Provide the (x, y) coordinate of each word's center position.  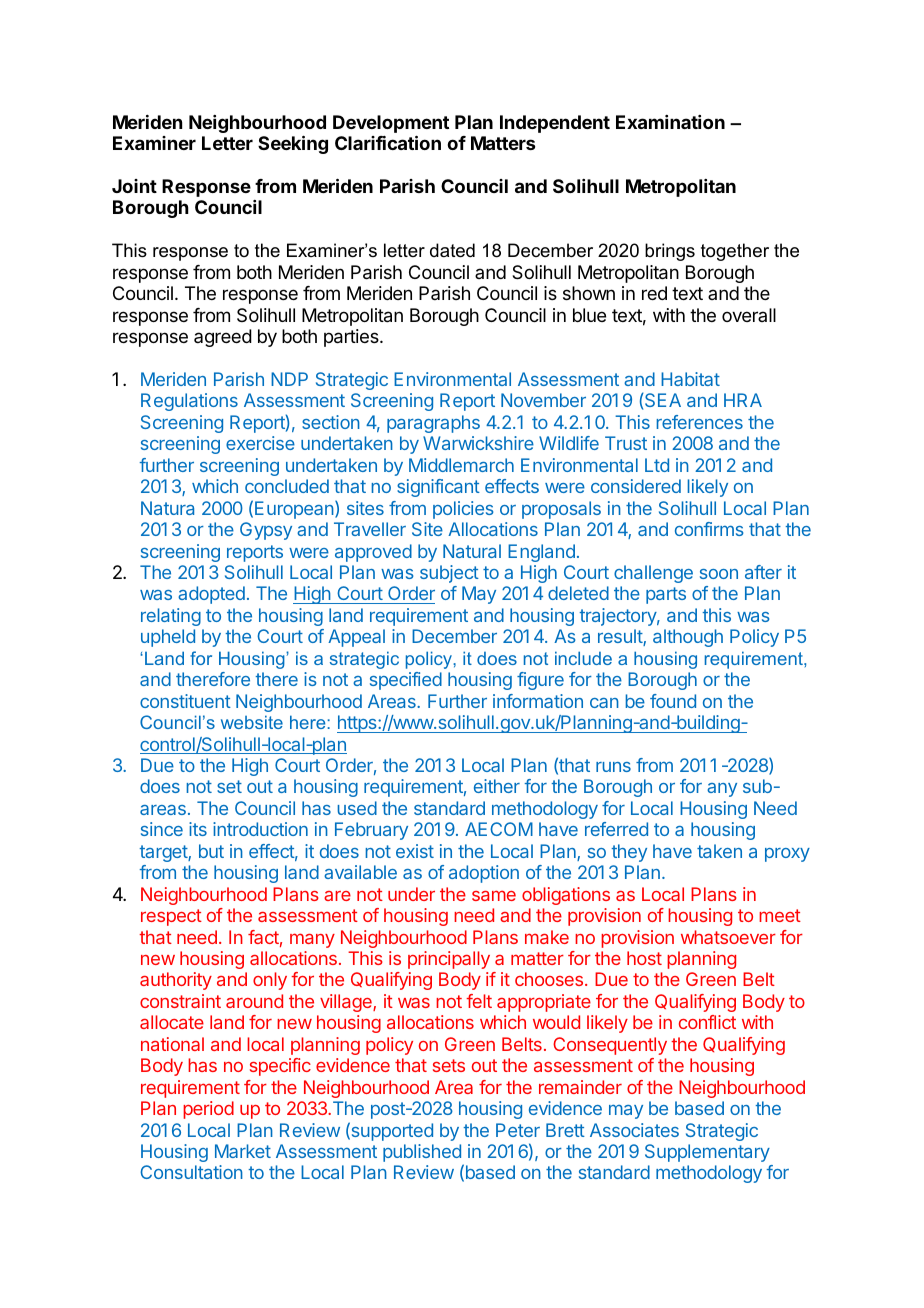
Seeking (293, 144)
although (688, 638)
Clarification (388, 142)
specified (406, 681)
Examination (670, 122)
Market (243, 1151)
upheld (168, 638)
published (422, 1153)
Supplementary (707, 1153)
